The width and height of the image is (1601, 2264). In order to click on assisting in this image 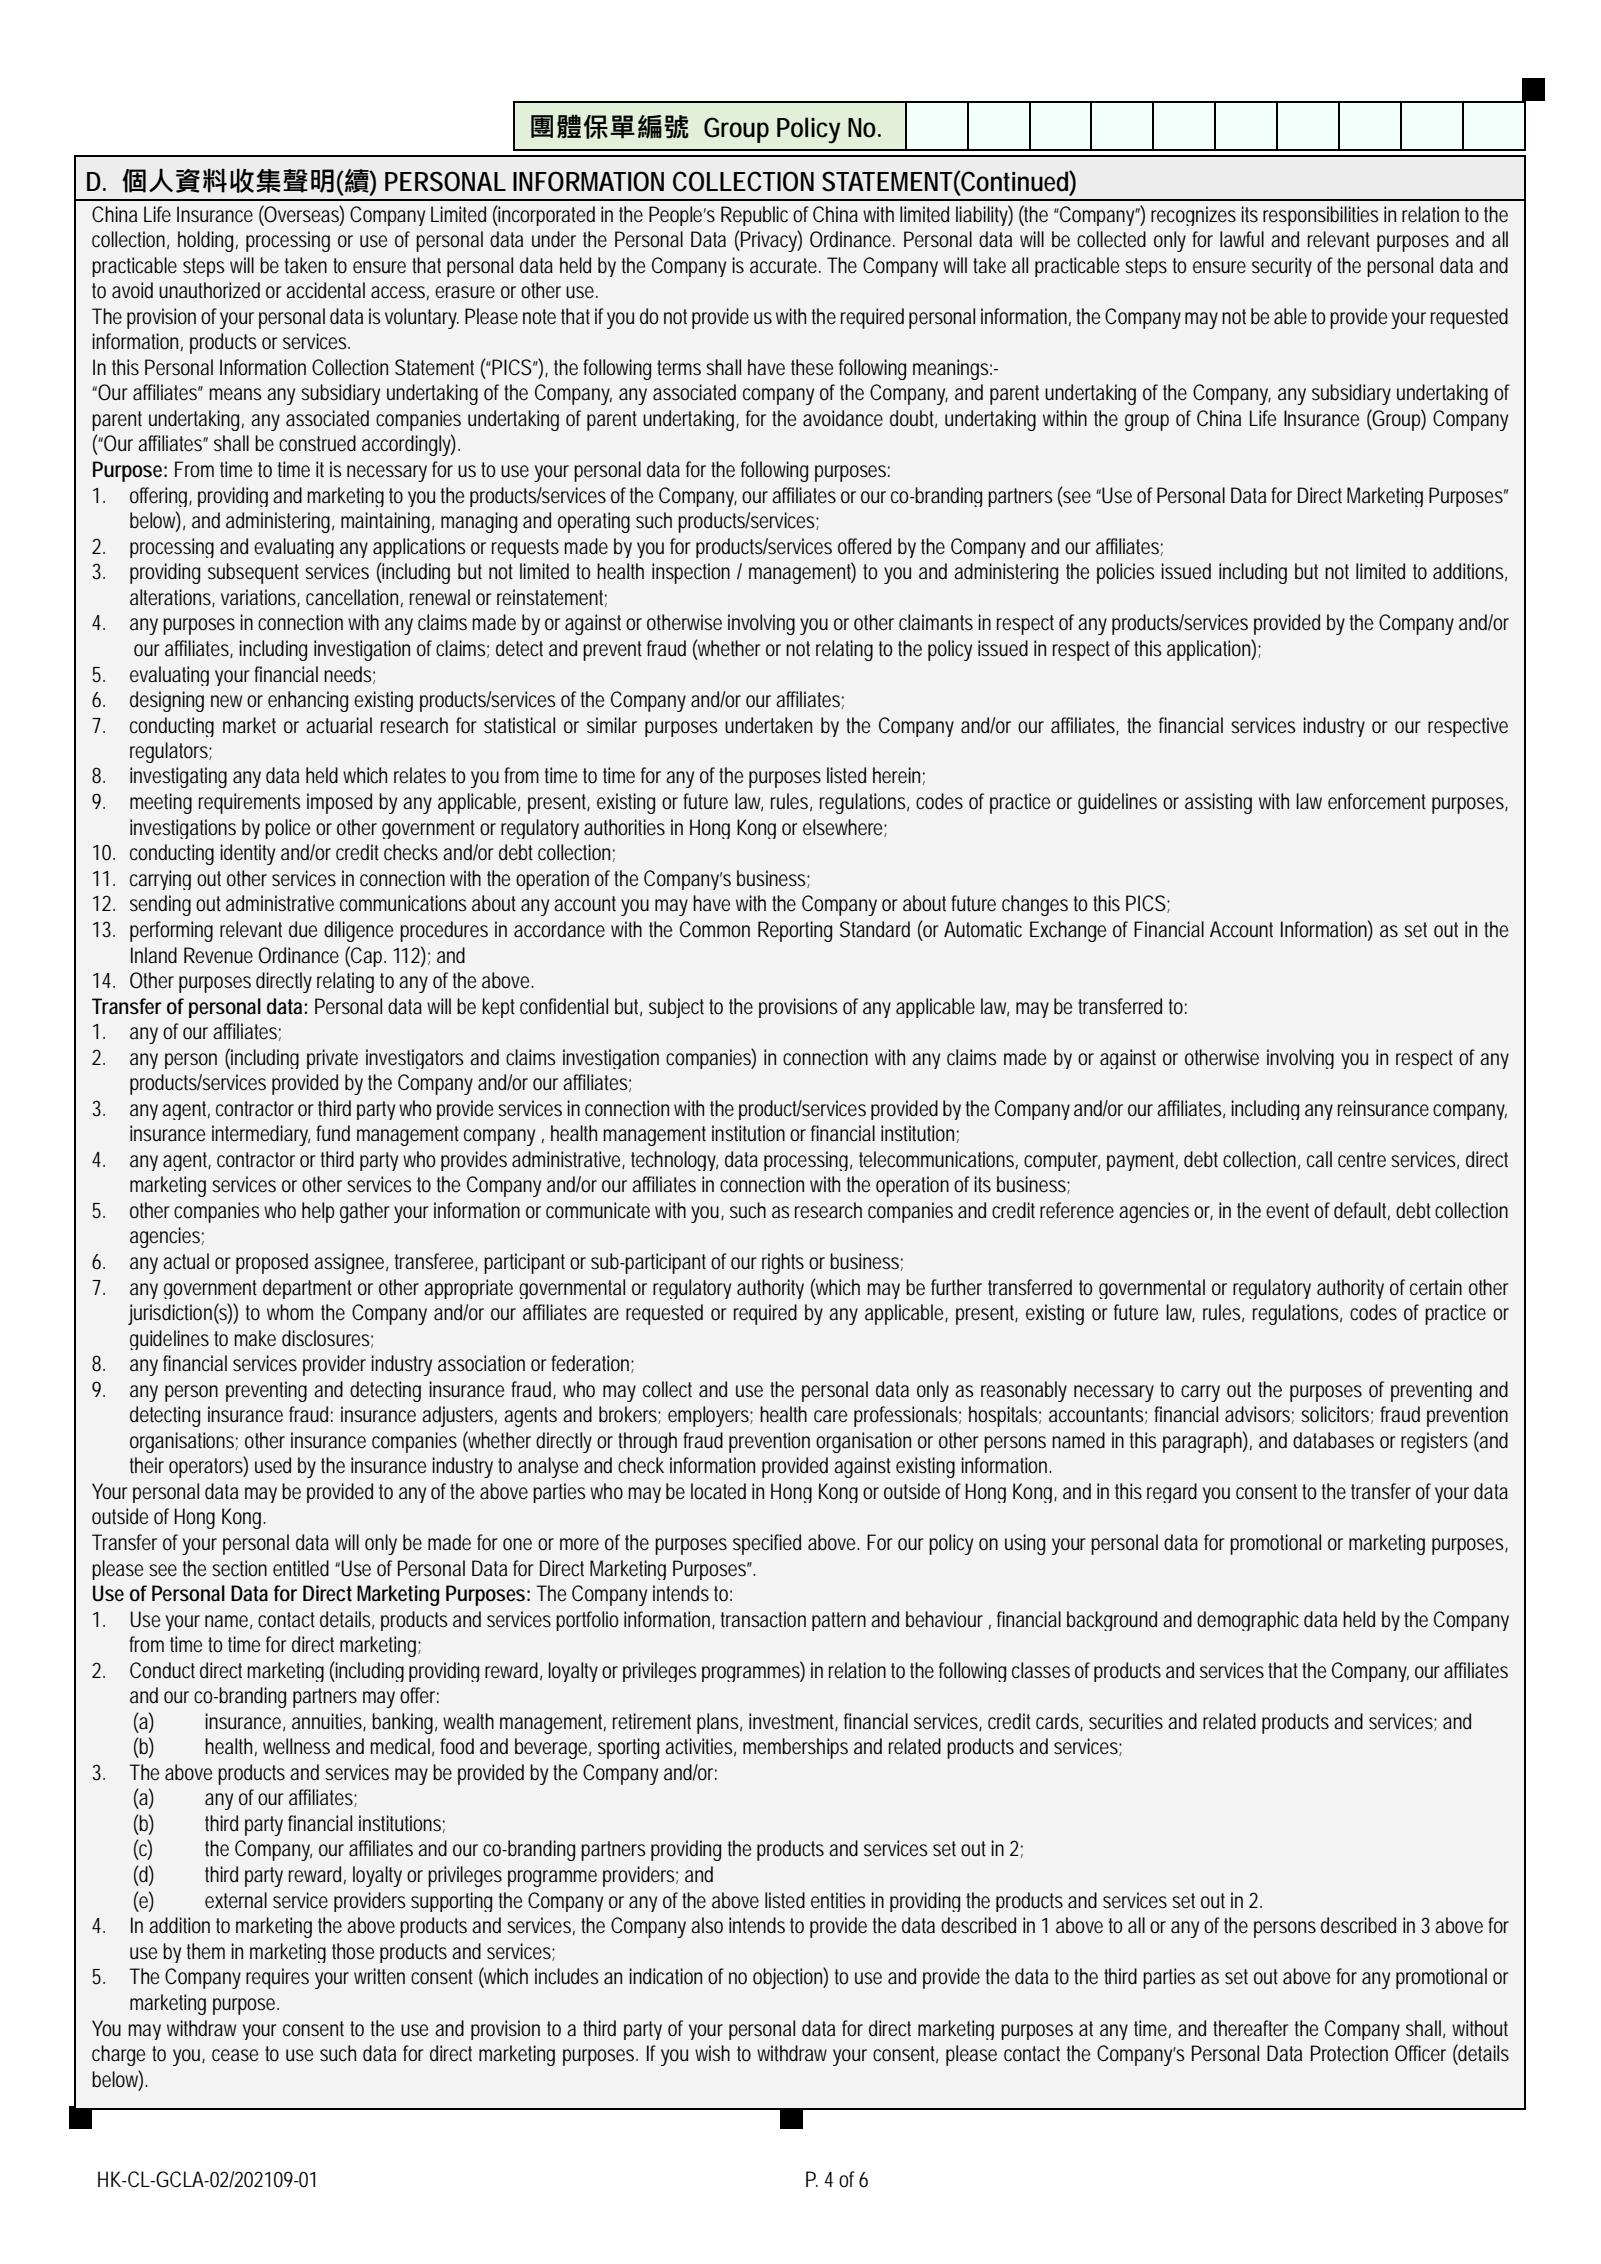, I will do `click(1218, 803)`.
